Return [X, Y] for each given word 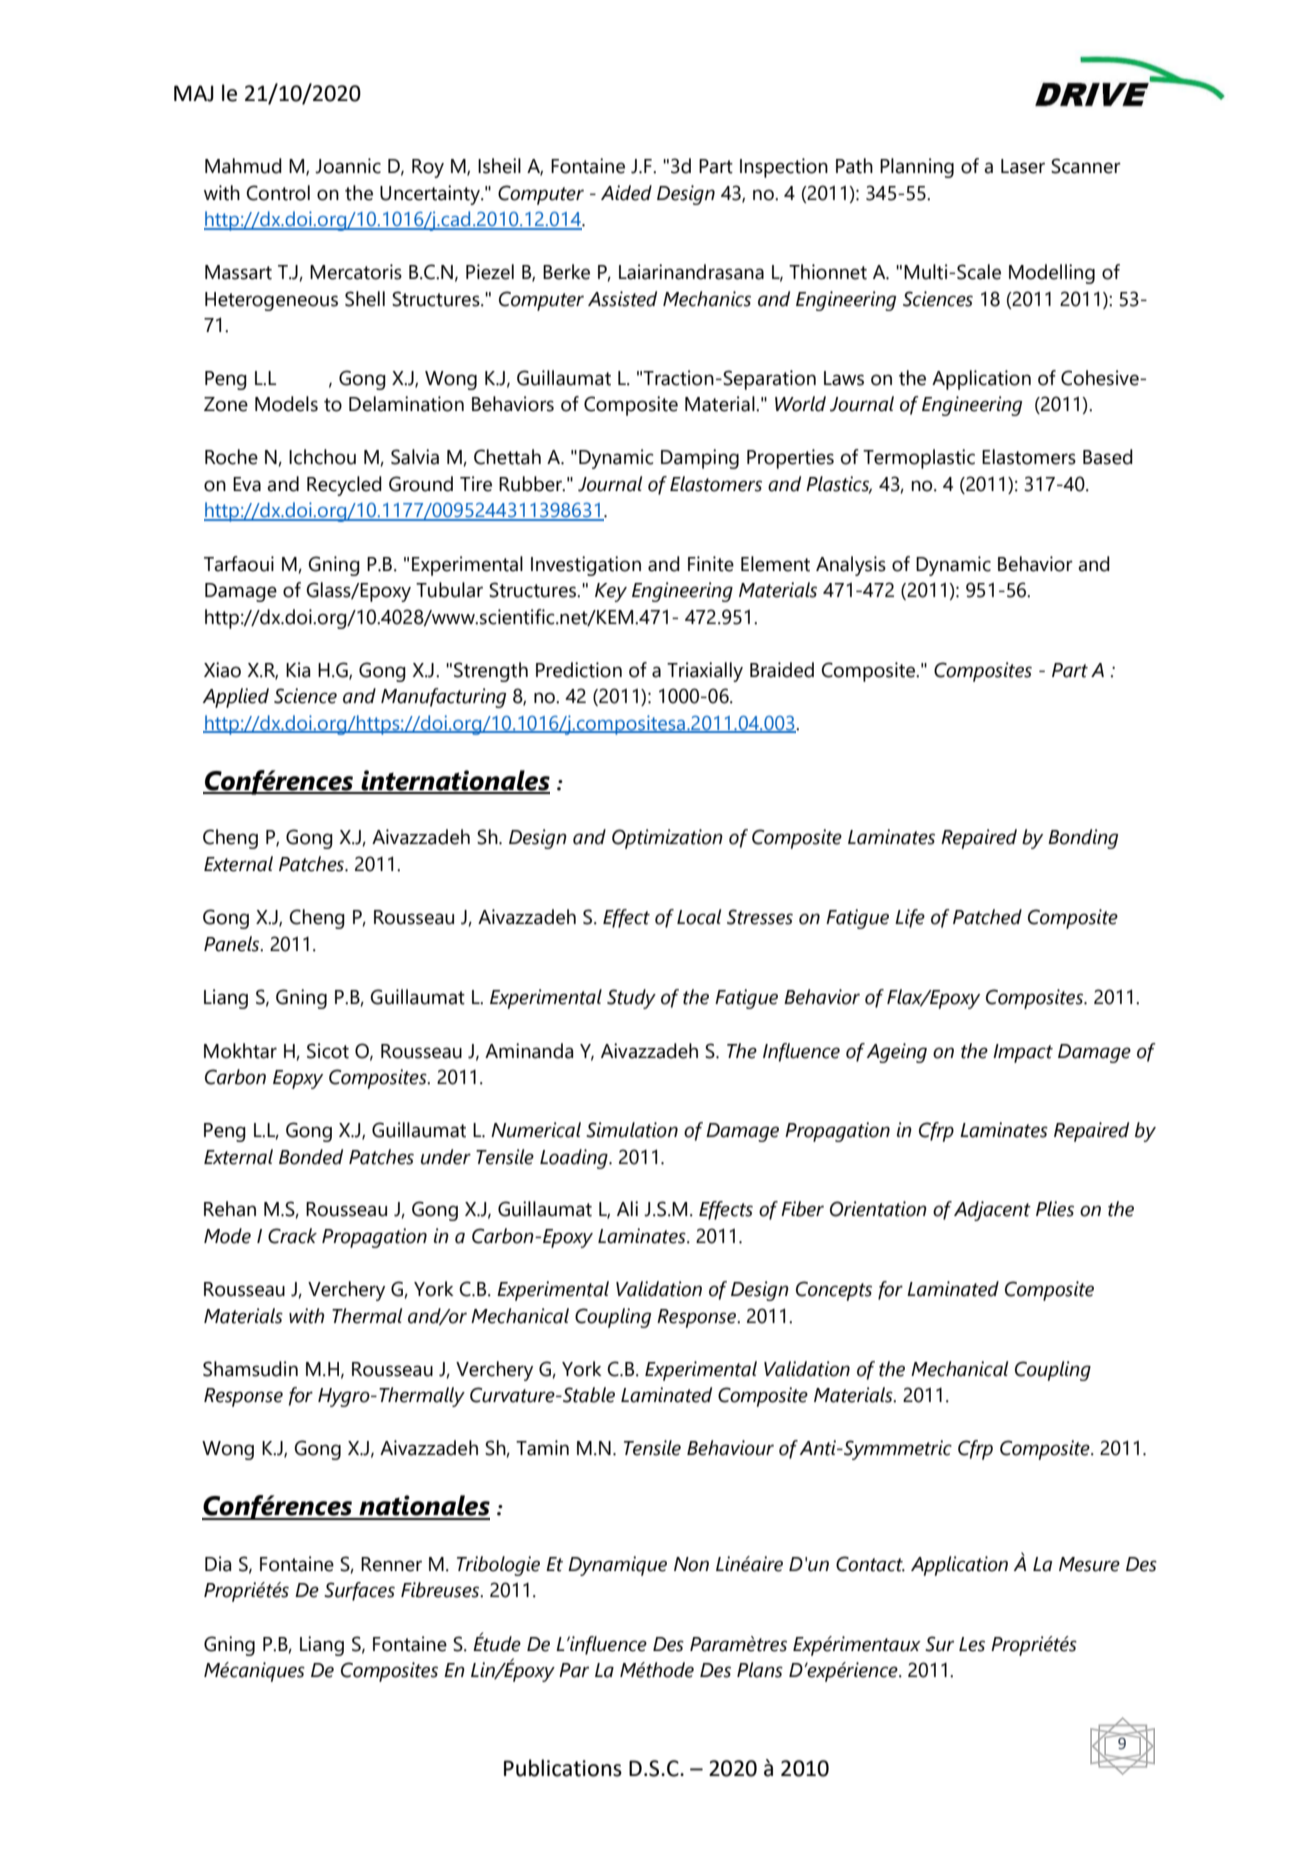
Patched [987, 917]
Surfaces [359, 1591]
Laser [1023, 166]
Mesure [1089, 1564]
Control [278, 193]
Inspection [784, 168]
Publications [563, 1768]
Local [699, 917]
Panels [233, 944]
